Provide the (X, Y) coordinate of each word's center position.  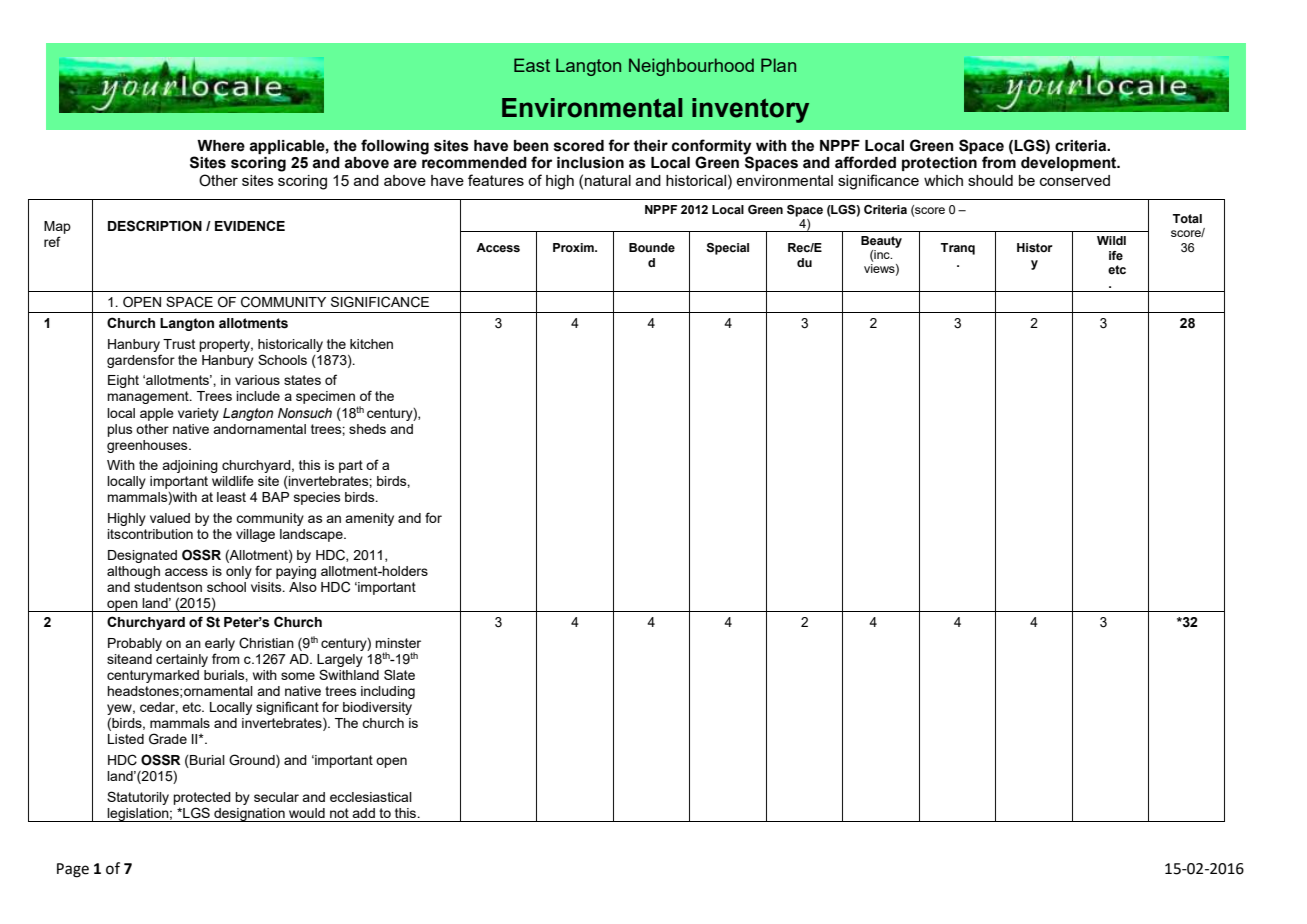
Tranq (958, 249)
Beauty (881, 242)
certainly (182, 660)
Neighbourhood (691, 67)
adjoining (190, 466)
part (351, 466)
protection (939, 164)
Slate (399, 674)
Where (221, 146)
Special (727, 249)
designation (249, 815)
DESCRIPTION (155, 226)
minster (398, 643)
